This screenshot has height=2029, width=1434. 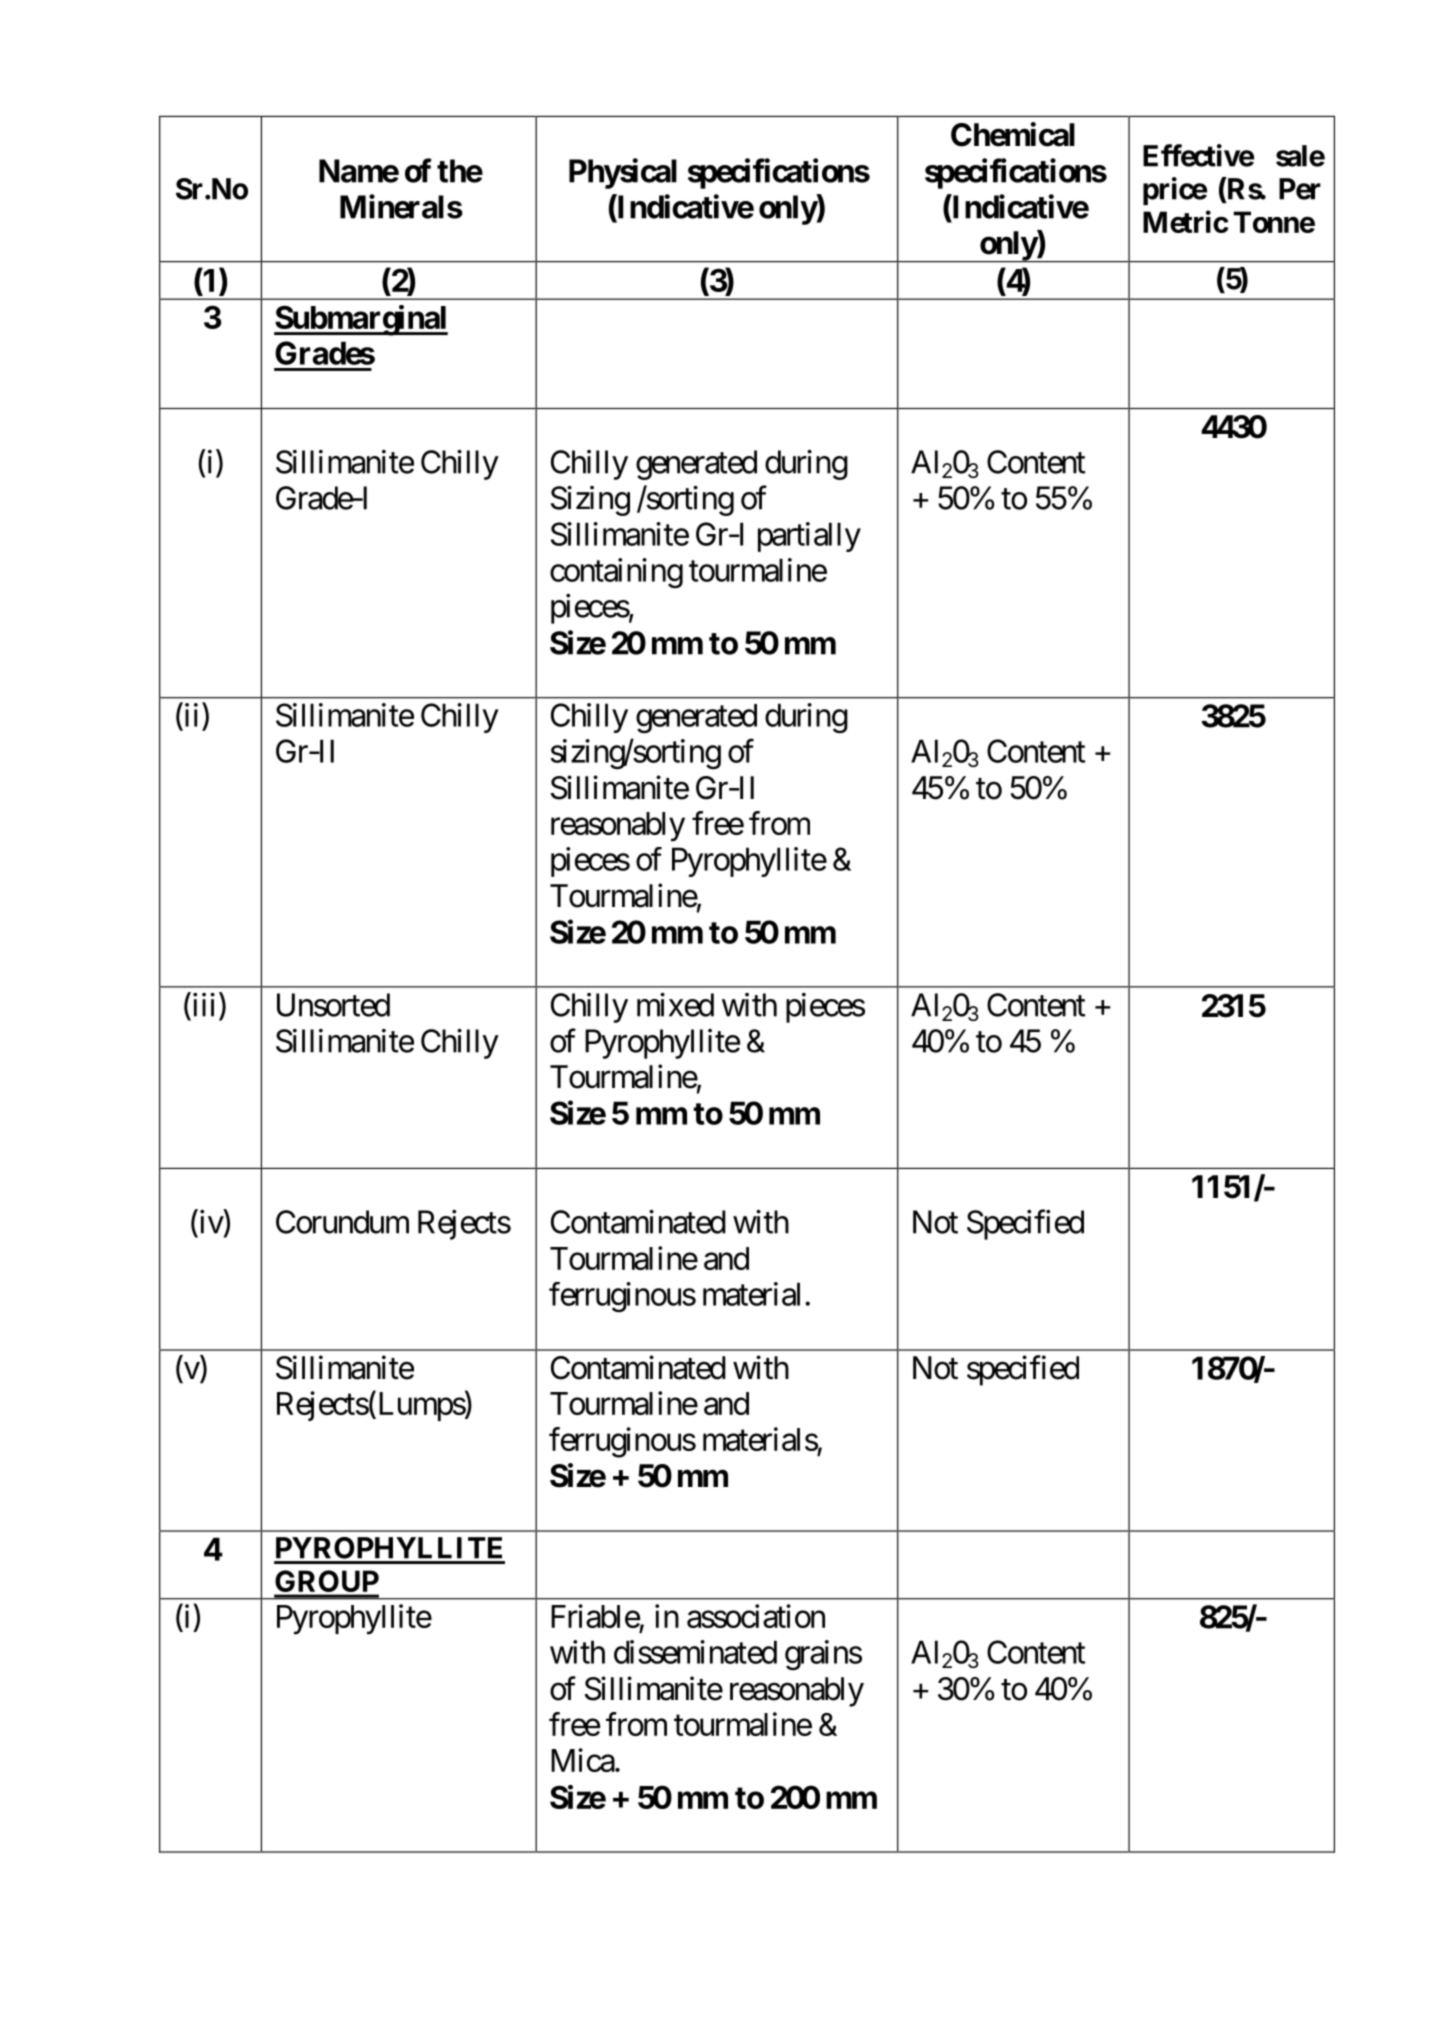 What do you see at coordinates (695, 1652) in the screenshot?
I see `disseminated` at bounding box center [695, 1652].
